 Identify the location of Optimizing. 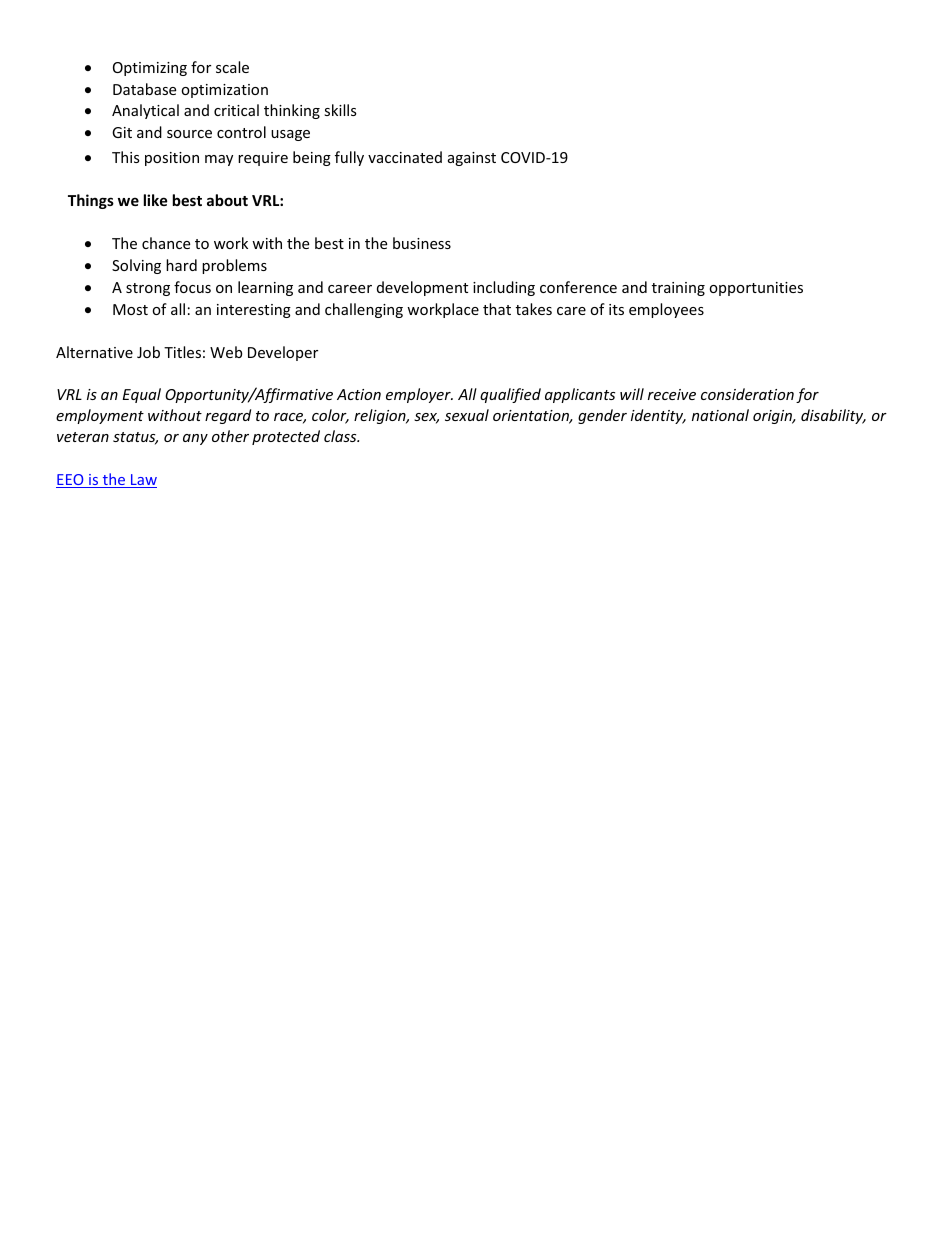
(150, 69).
